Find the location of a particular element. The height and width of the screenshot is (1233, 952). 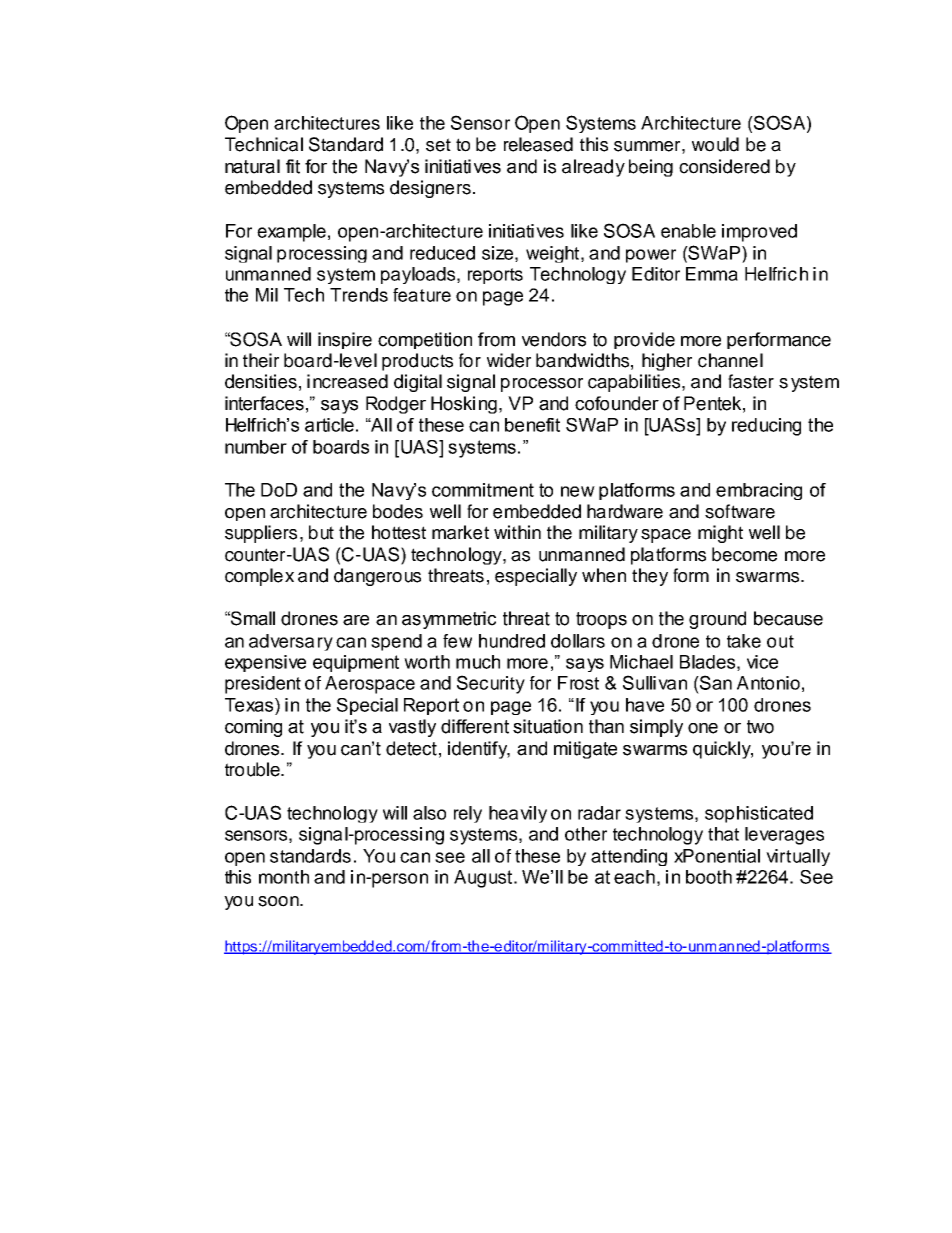

president is located at coordinates (263, 685).
